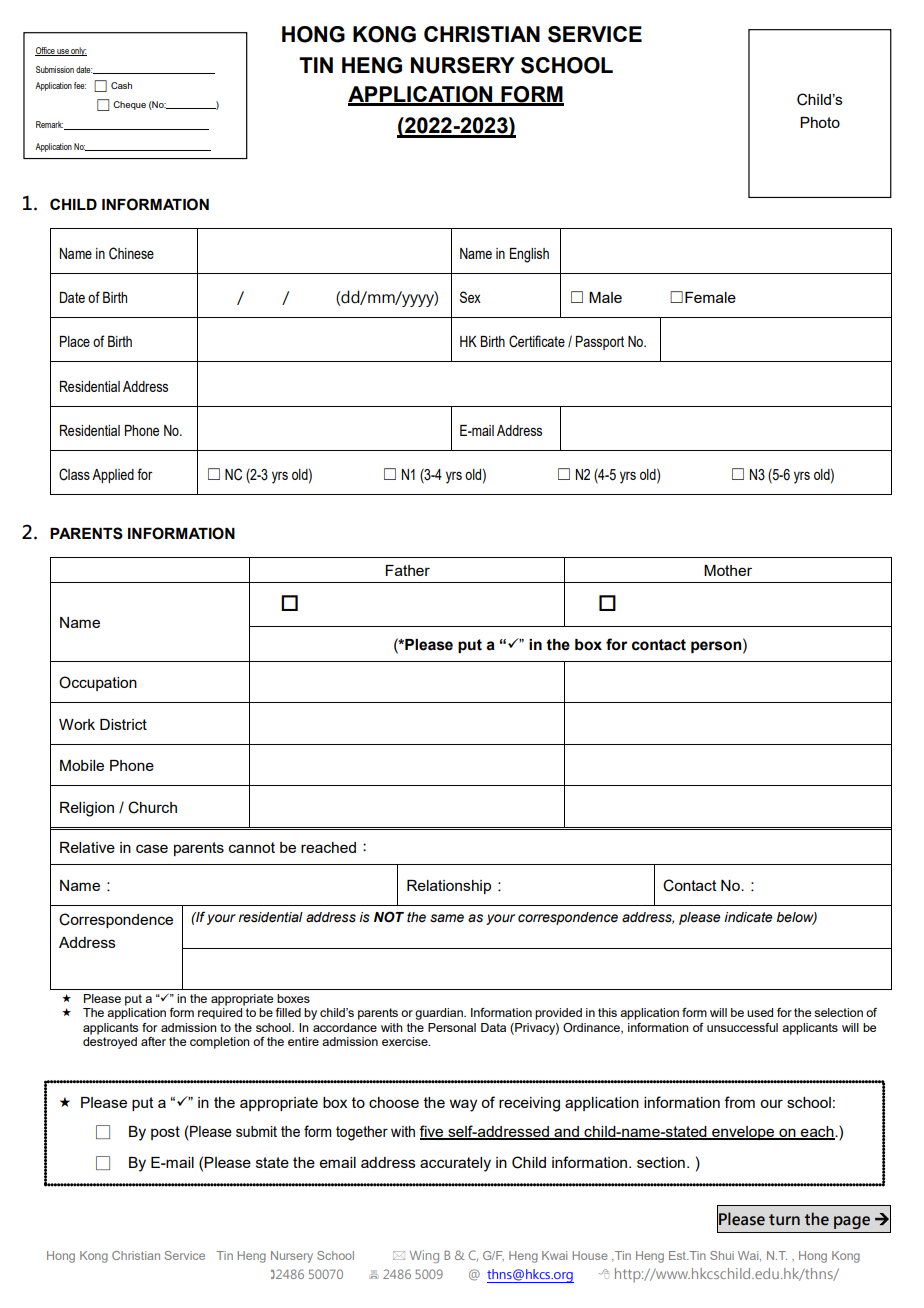  I want to click on Occupation, so click(98, 683).
